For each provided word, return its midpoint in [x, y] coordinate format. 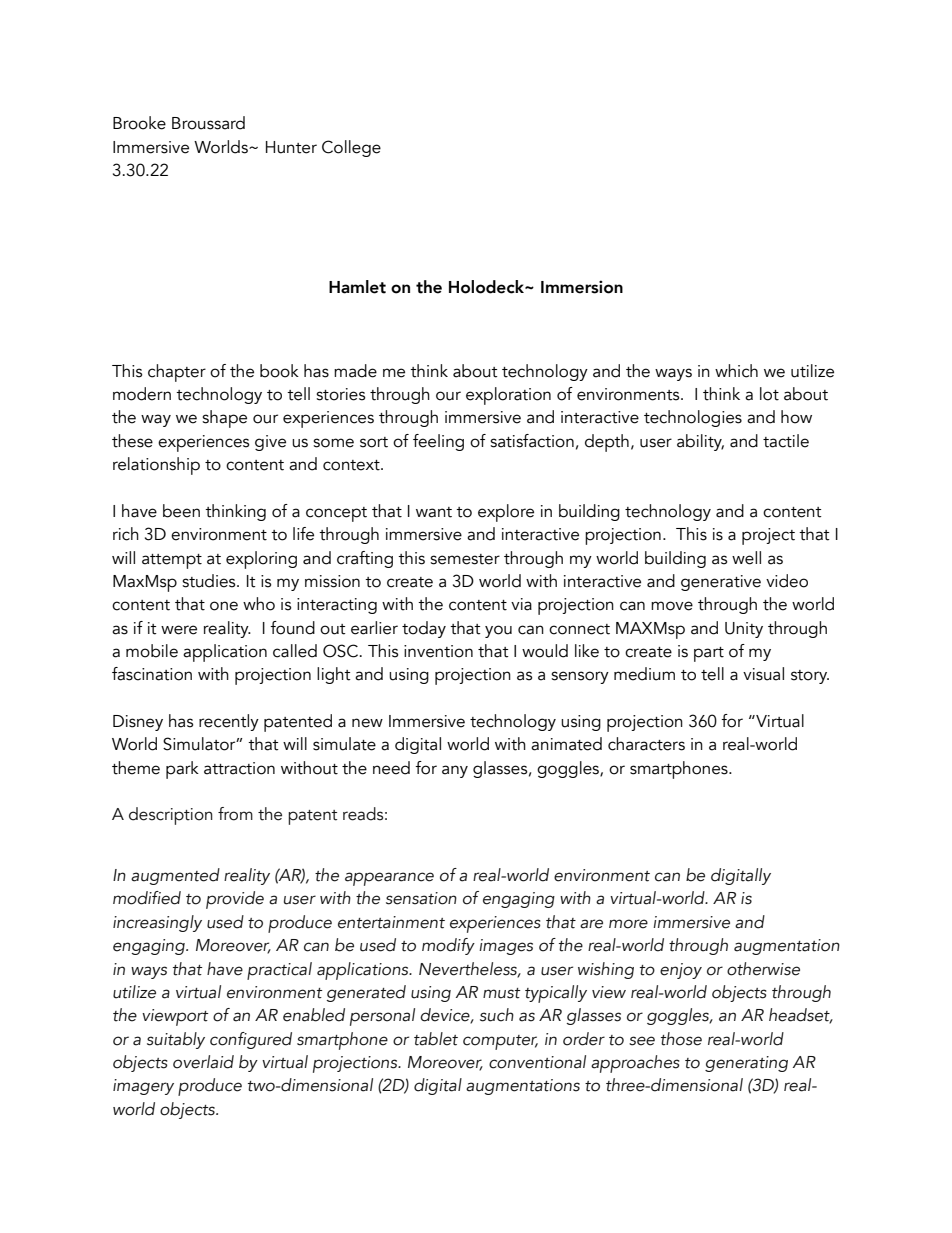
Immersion [582, 287]
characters [646, 744]
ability [700, 442]
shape [224, 419]
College [351, 148]
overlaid [203, 1062]
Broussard [208, 123]
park [182, 770]
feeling [438, 442]
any [455, 771]
